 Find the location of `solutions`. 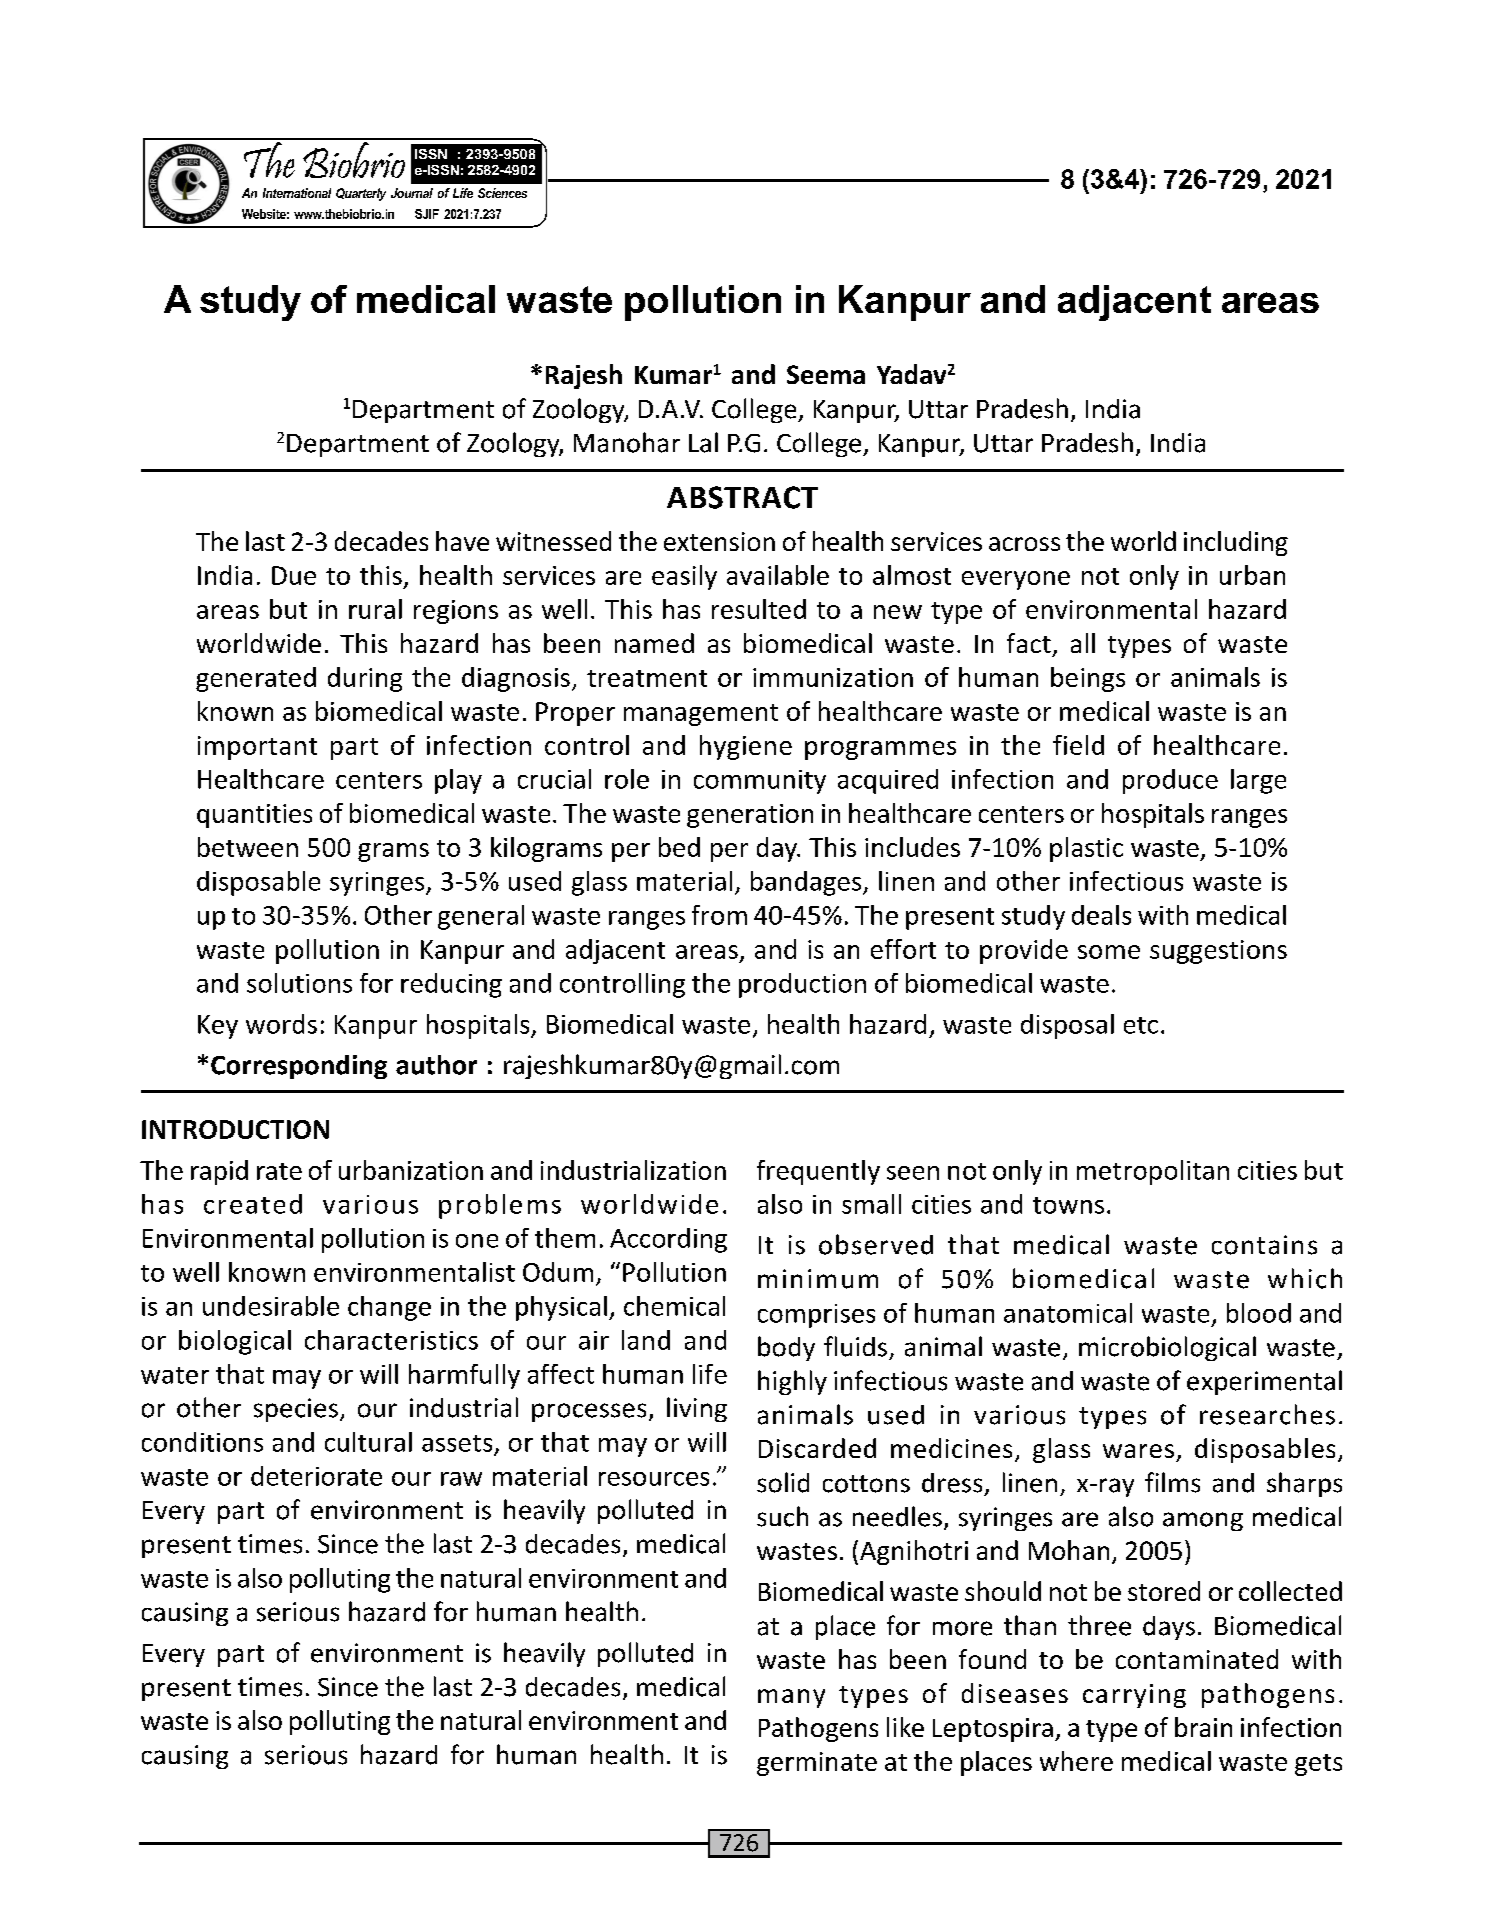

solutions is located at coordinates (299, 983).
